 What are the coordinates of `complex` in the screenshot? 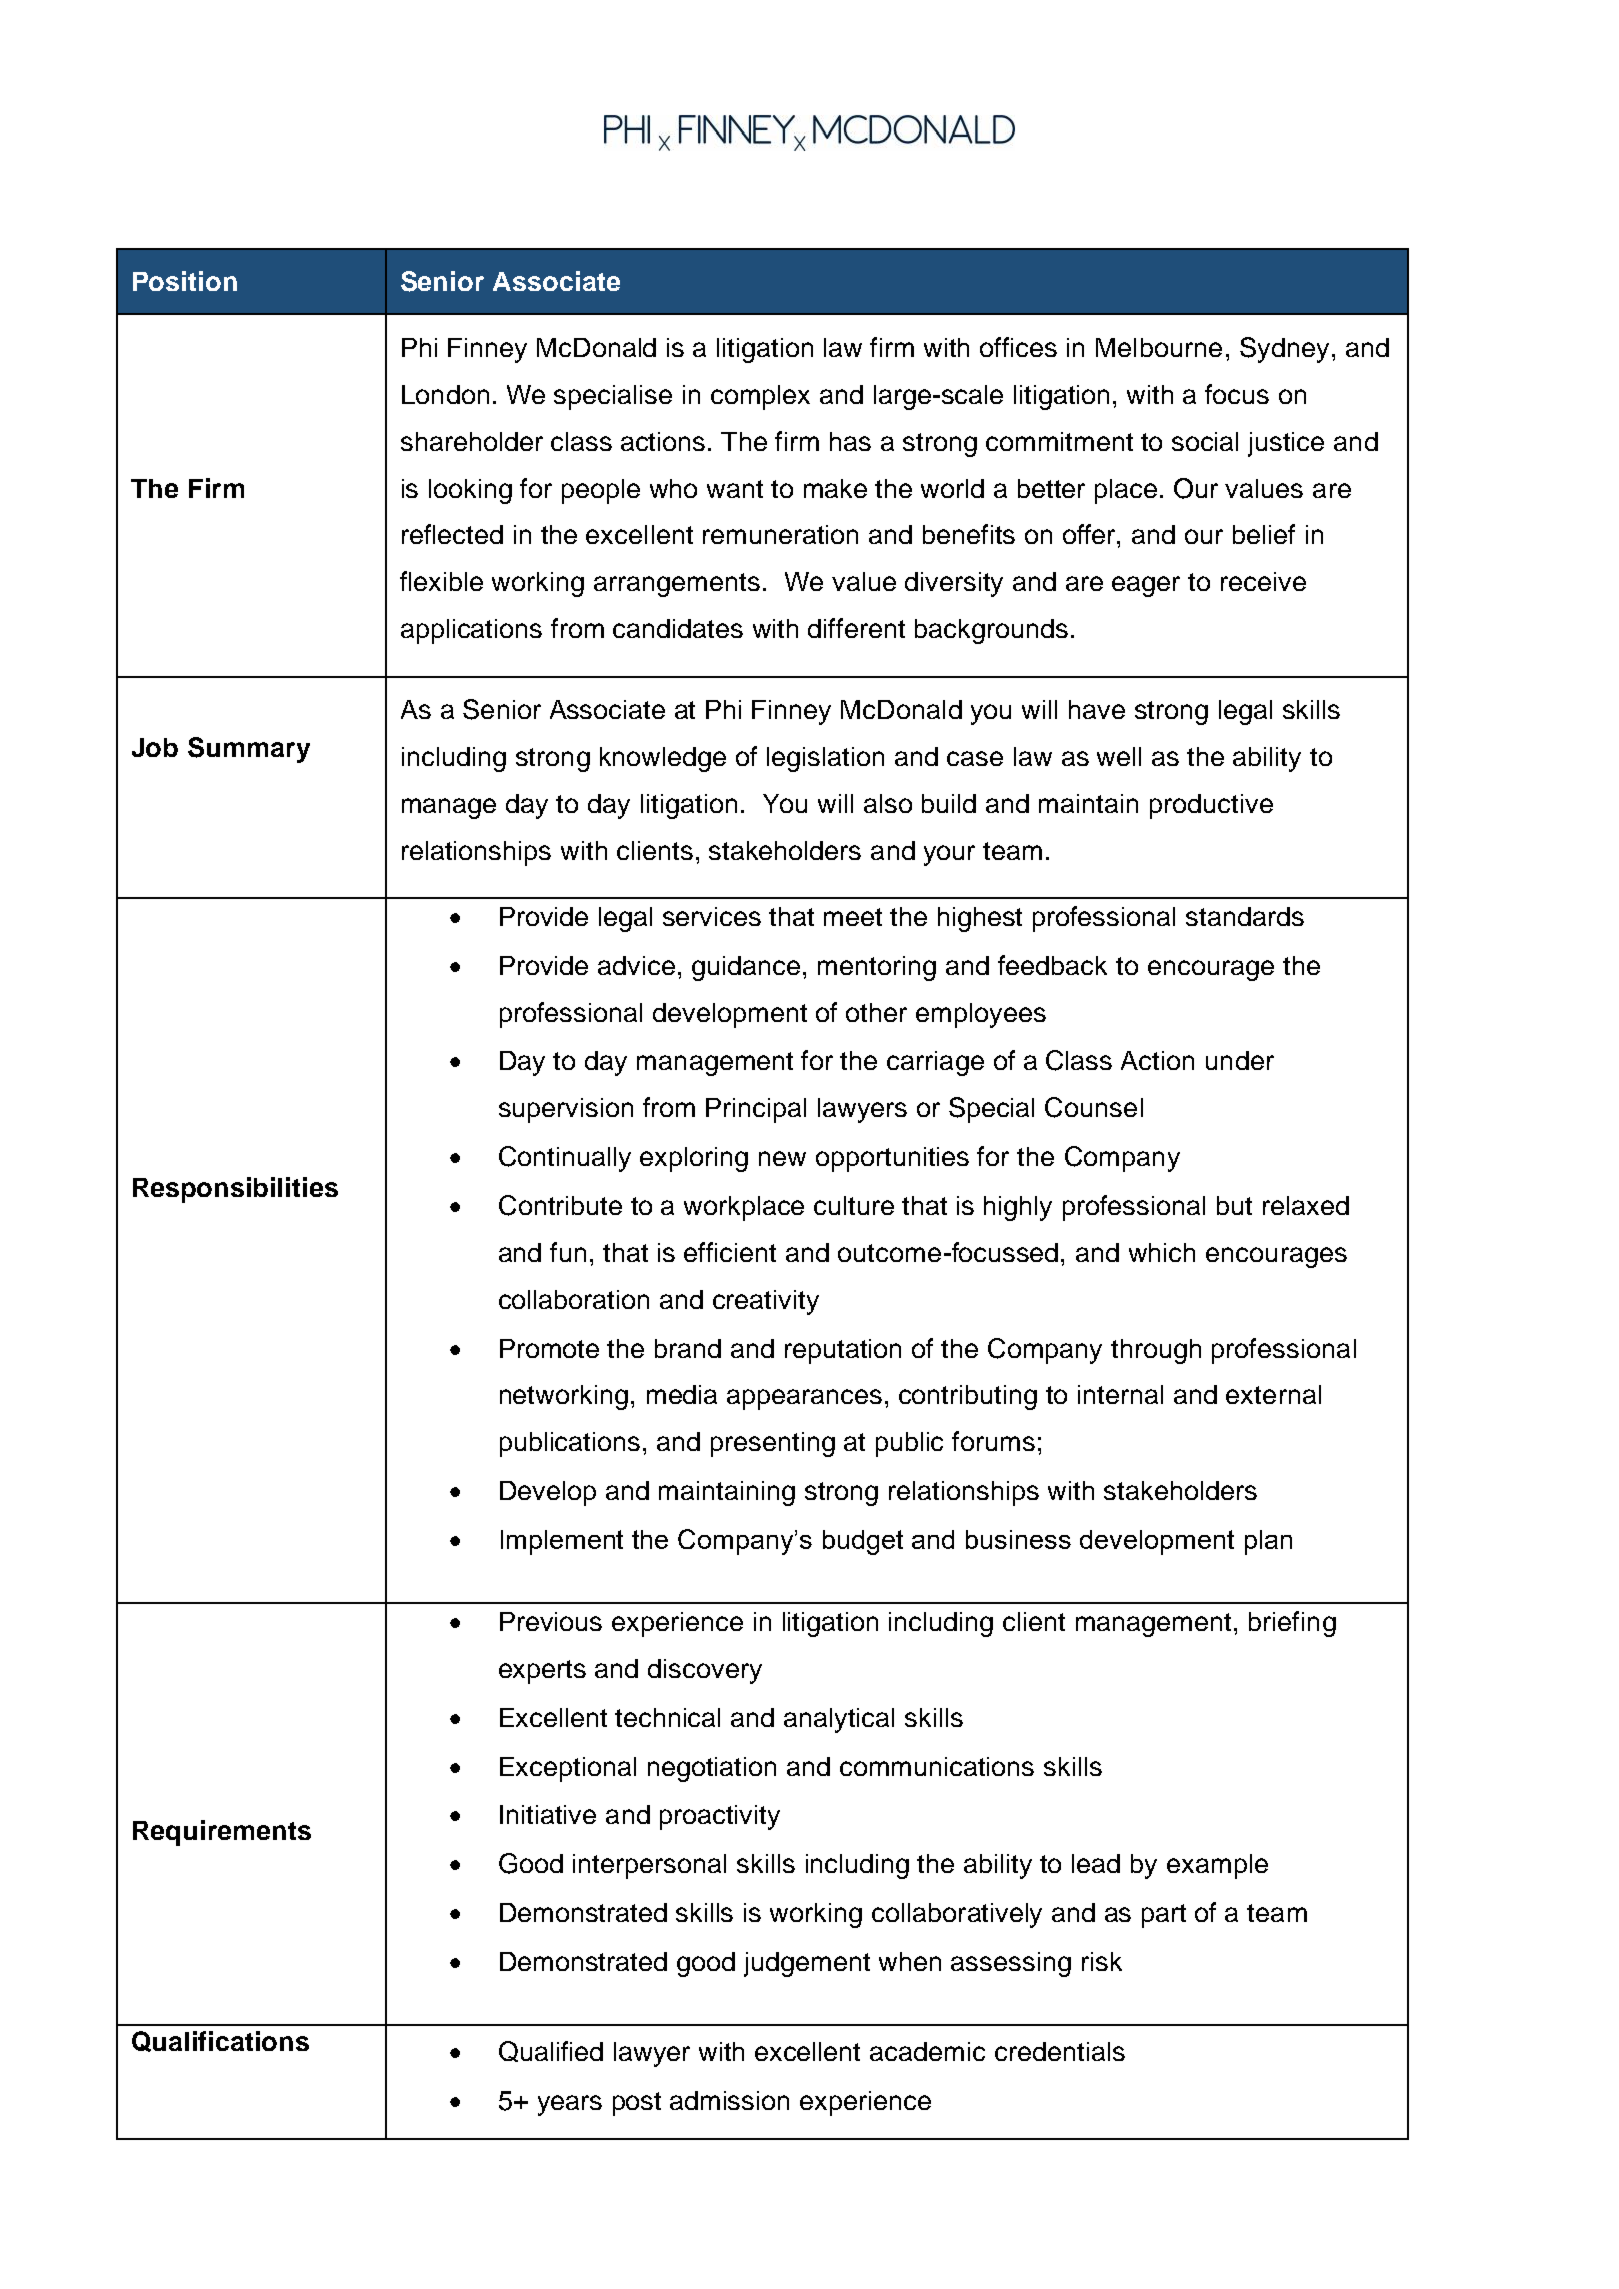 It's located at (760, 397).
